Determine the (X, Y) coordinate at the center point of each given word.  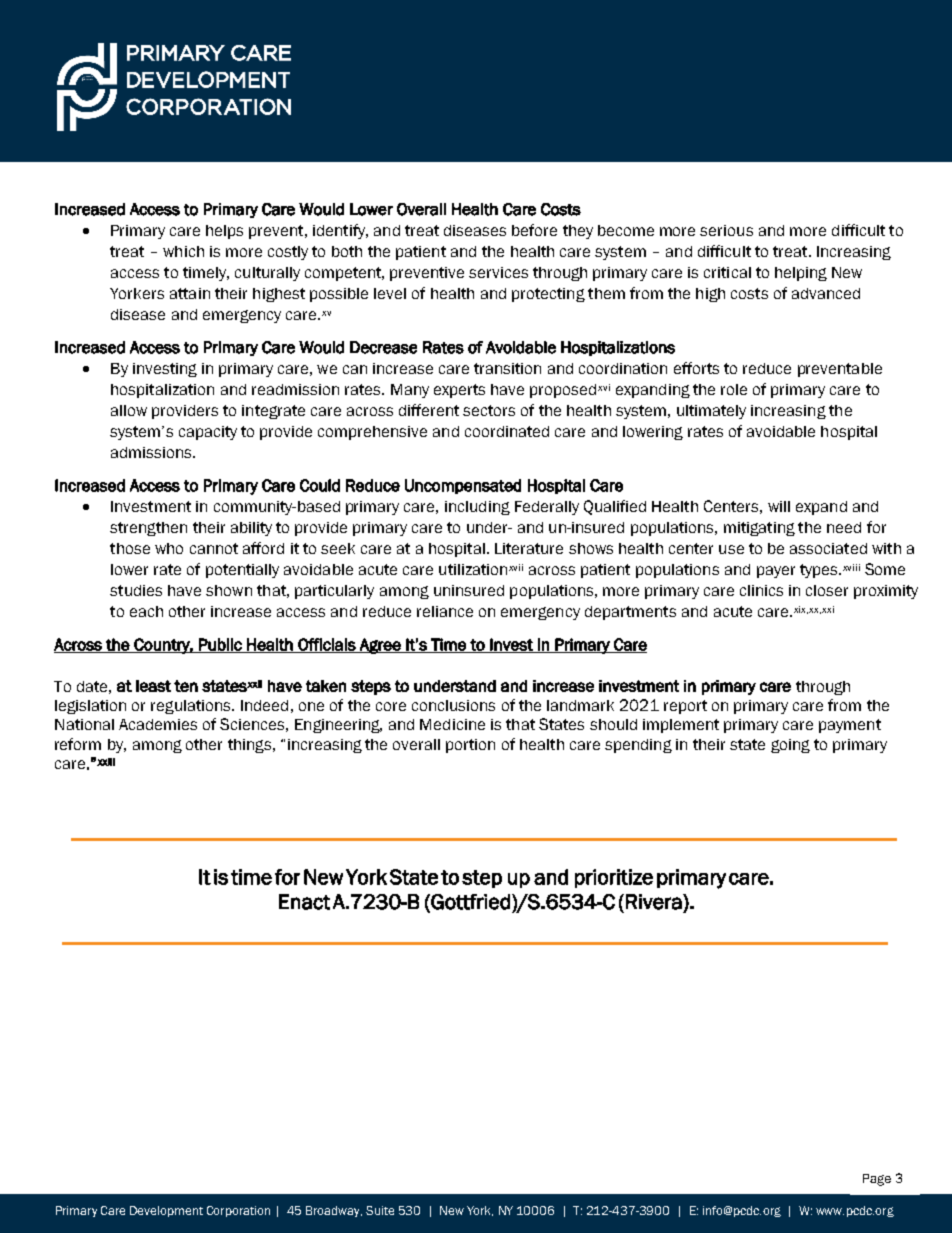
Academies (158, 724)
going (790, 746)
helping (801, 274)
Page (877, 1180)
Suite (380, 1210)
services (498, 272)
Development (166, 1211)
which (183, 251)
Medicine (452, 724)
